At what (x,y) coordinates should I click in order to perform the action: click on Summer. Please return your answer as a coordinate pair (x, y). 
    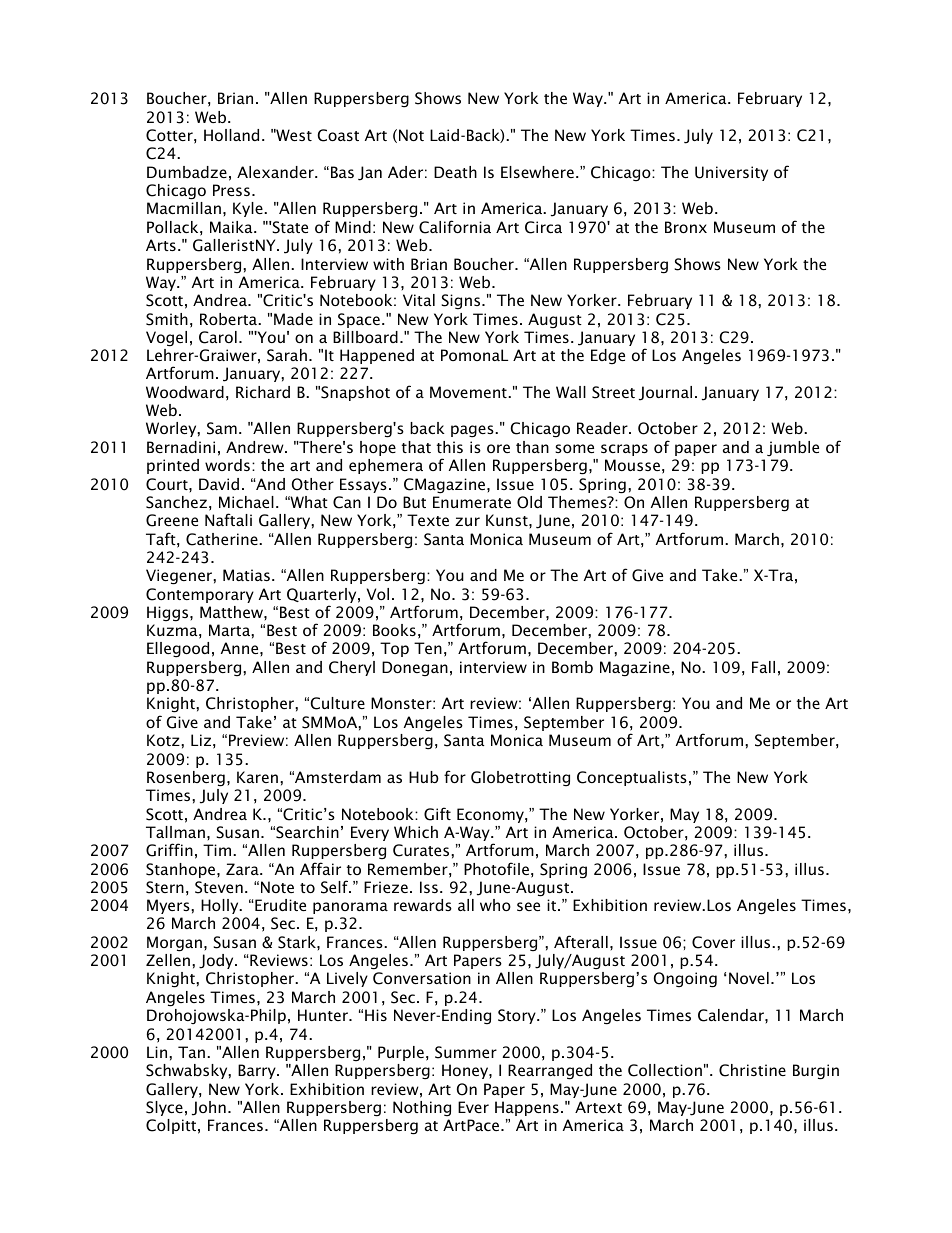
    Looking at the image, I should click on (466, 1052).
